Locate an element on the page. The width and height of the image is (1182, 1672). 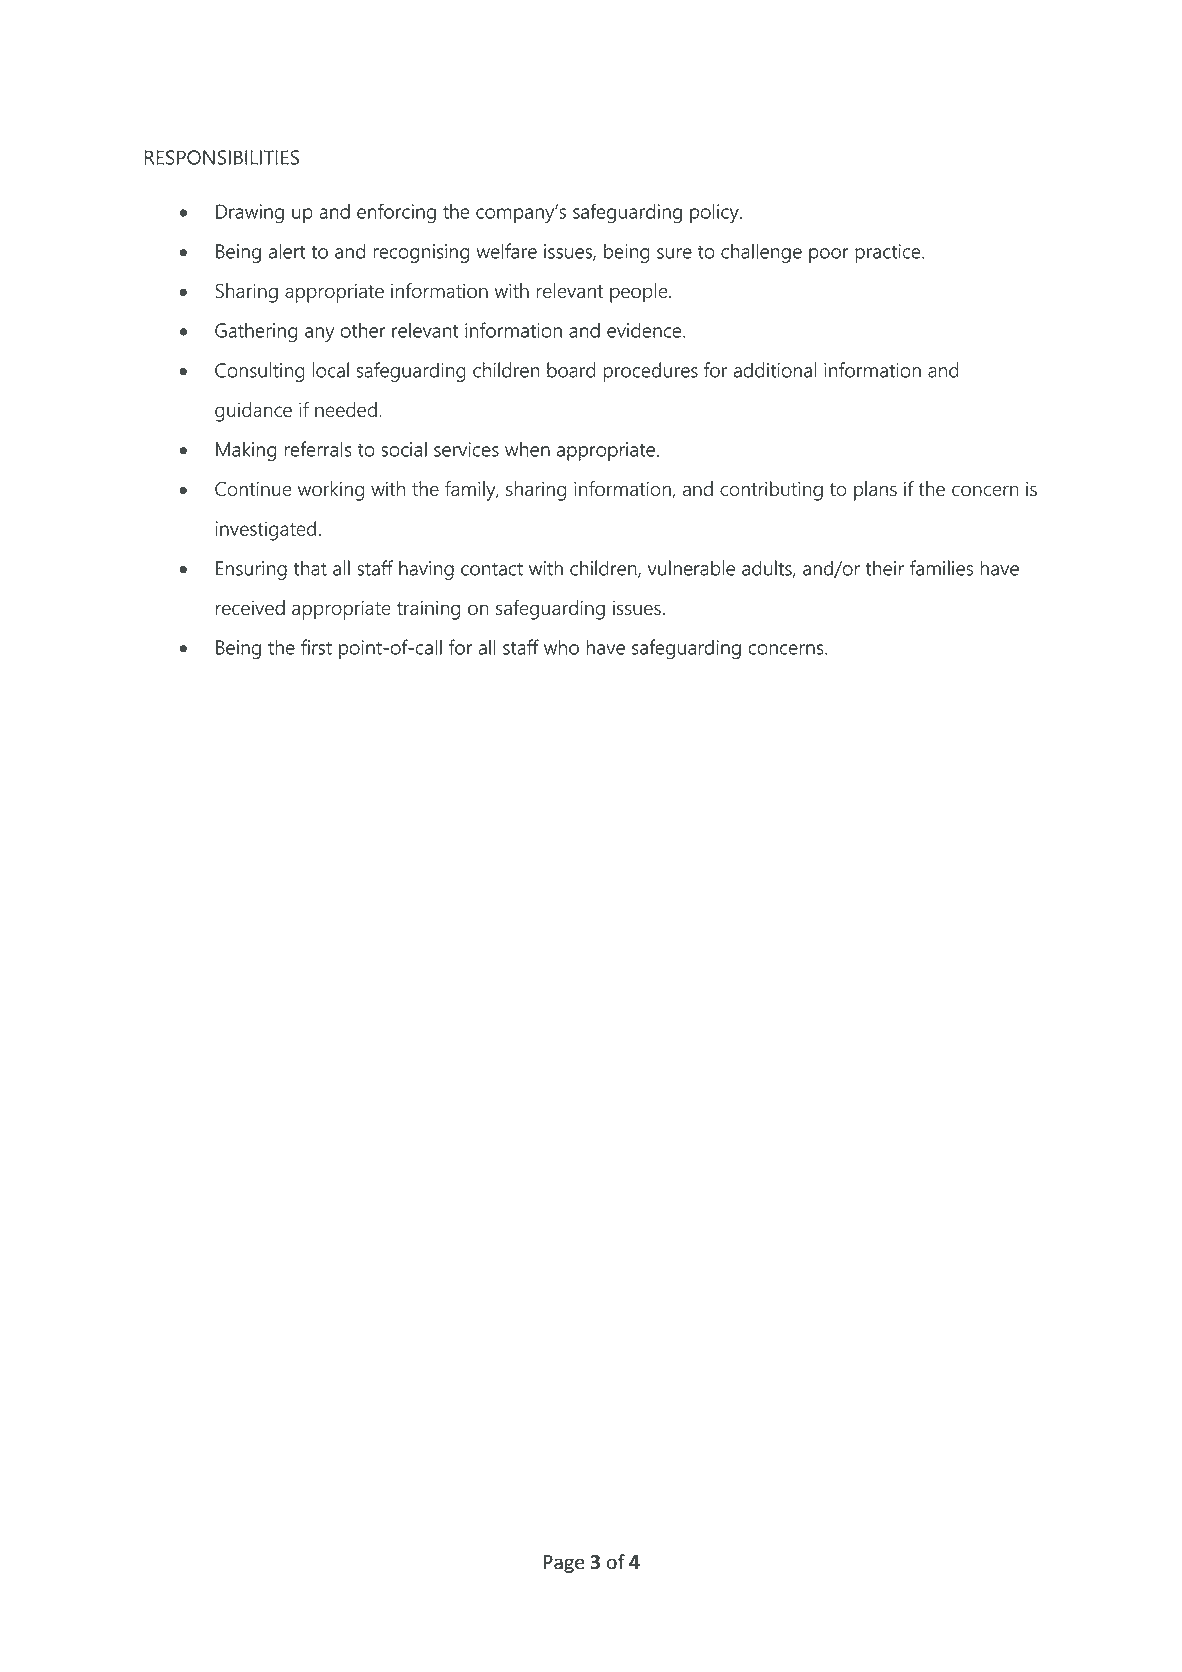
first is located at coordinates (316, 647).
